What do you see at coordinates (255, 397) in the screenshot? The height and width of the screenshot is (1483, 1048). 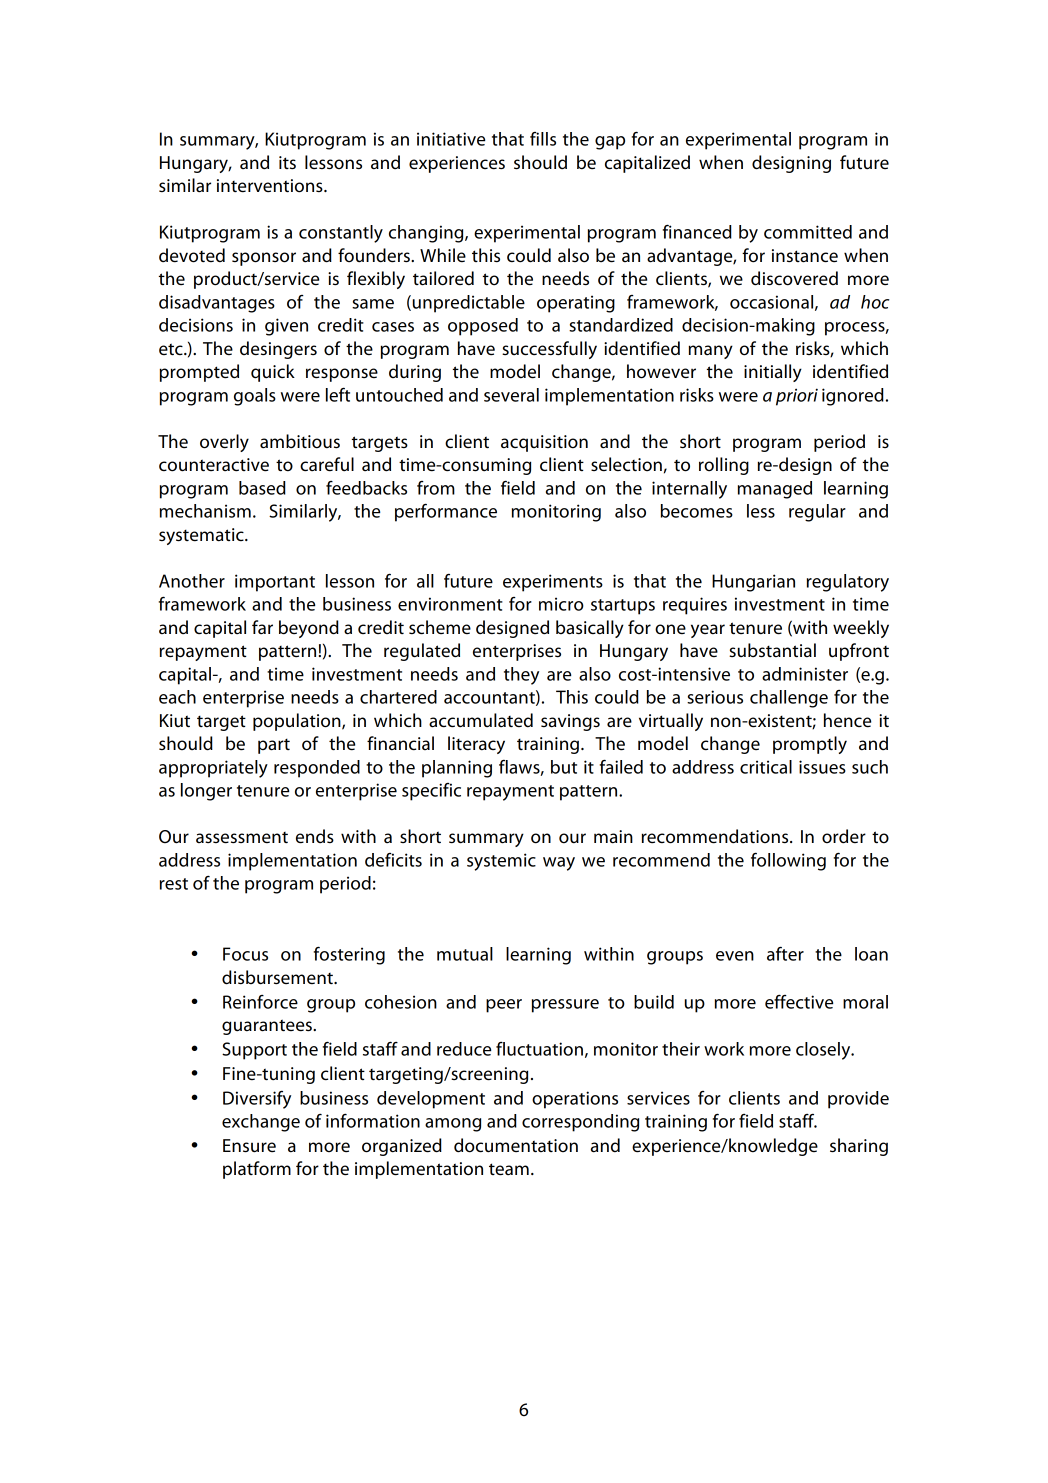 I see `goals` at bounding box center [255, 397].
